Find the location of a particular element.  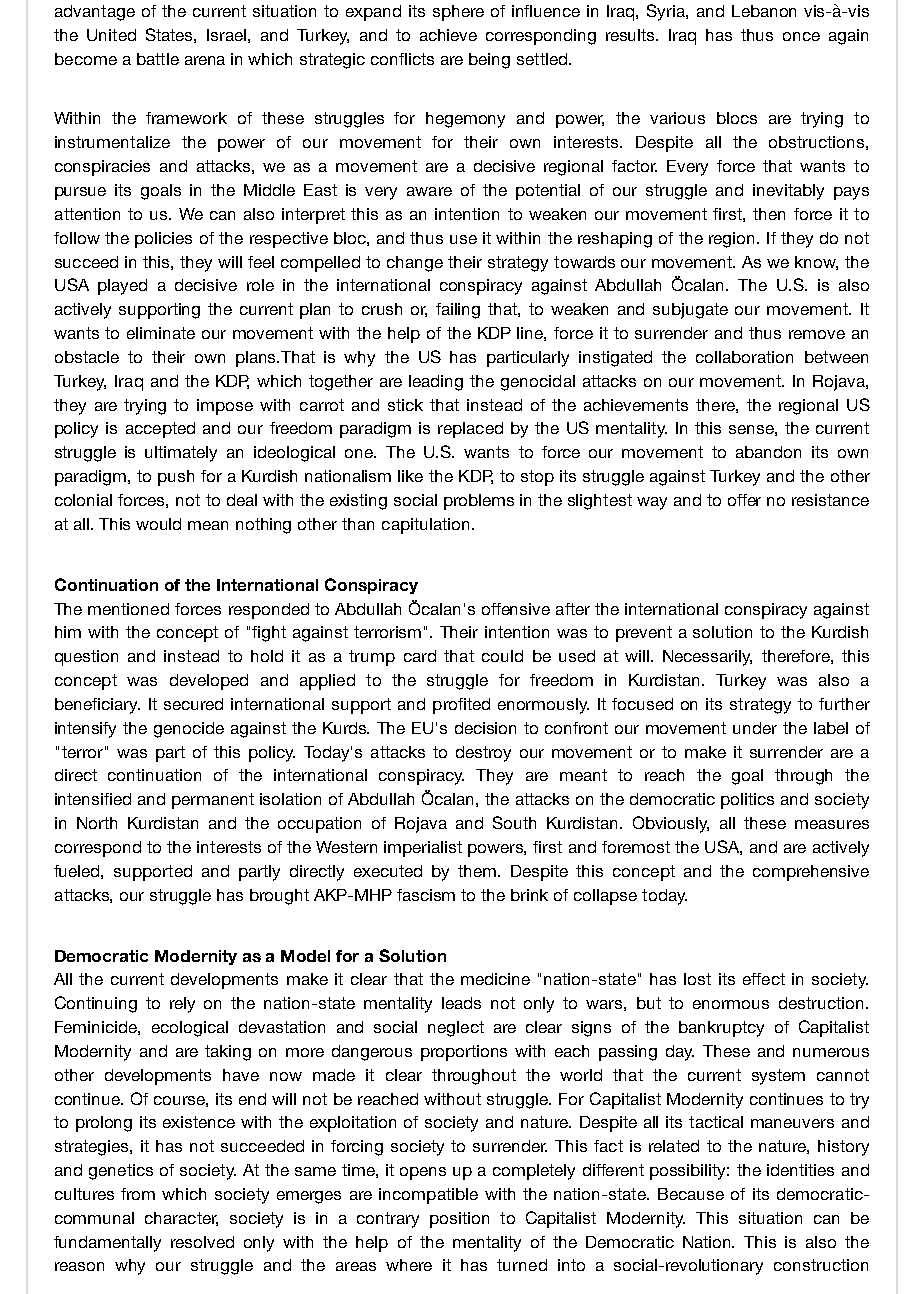

rely is located at coordinates (182, 1005).
